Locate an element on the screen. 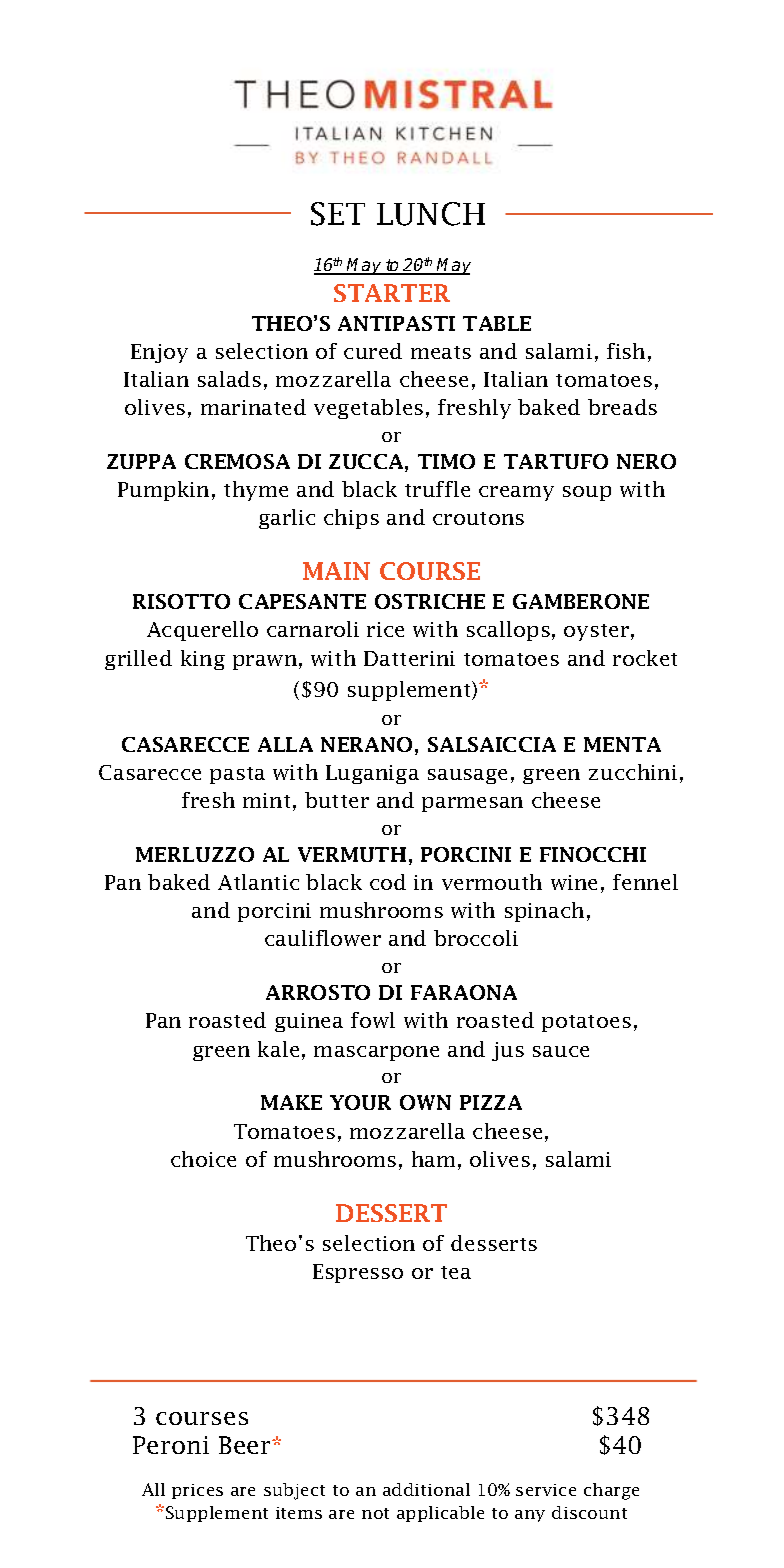  fish is located at coordinates (626, 351).
